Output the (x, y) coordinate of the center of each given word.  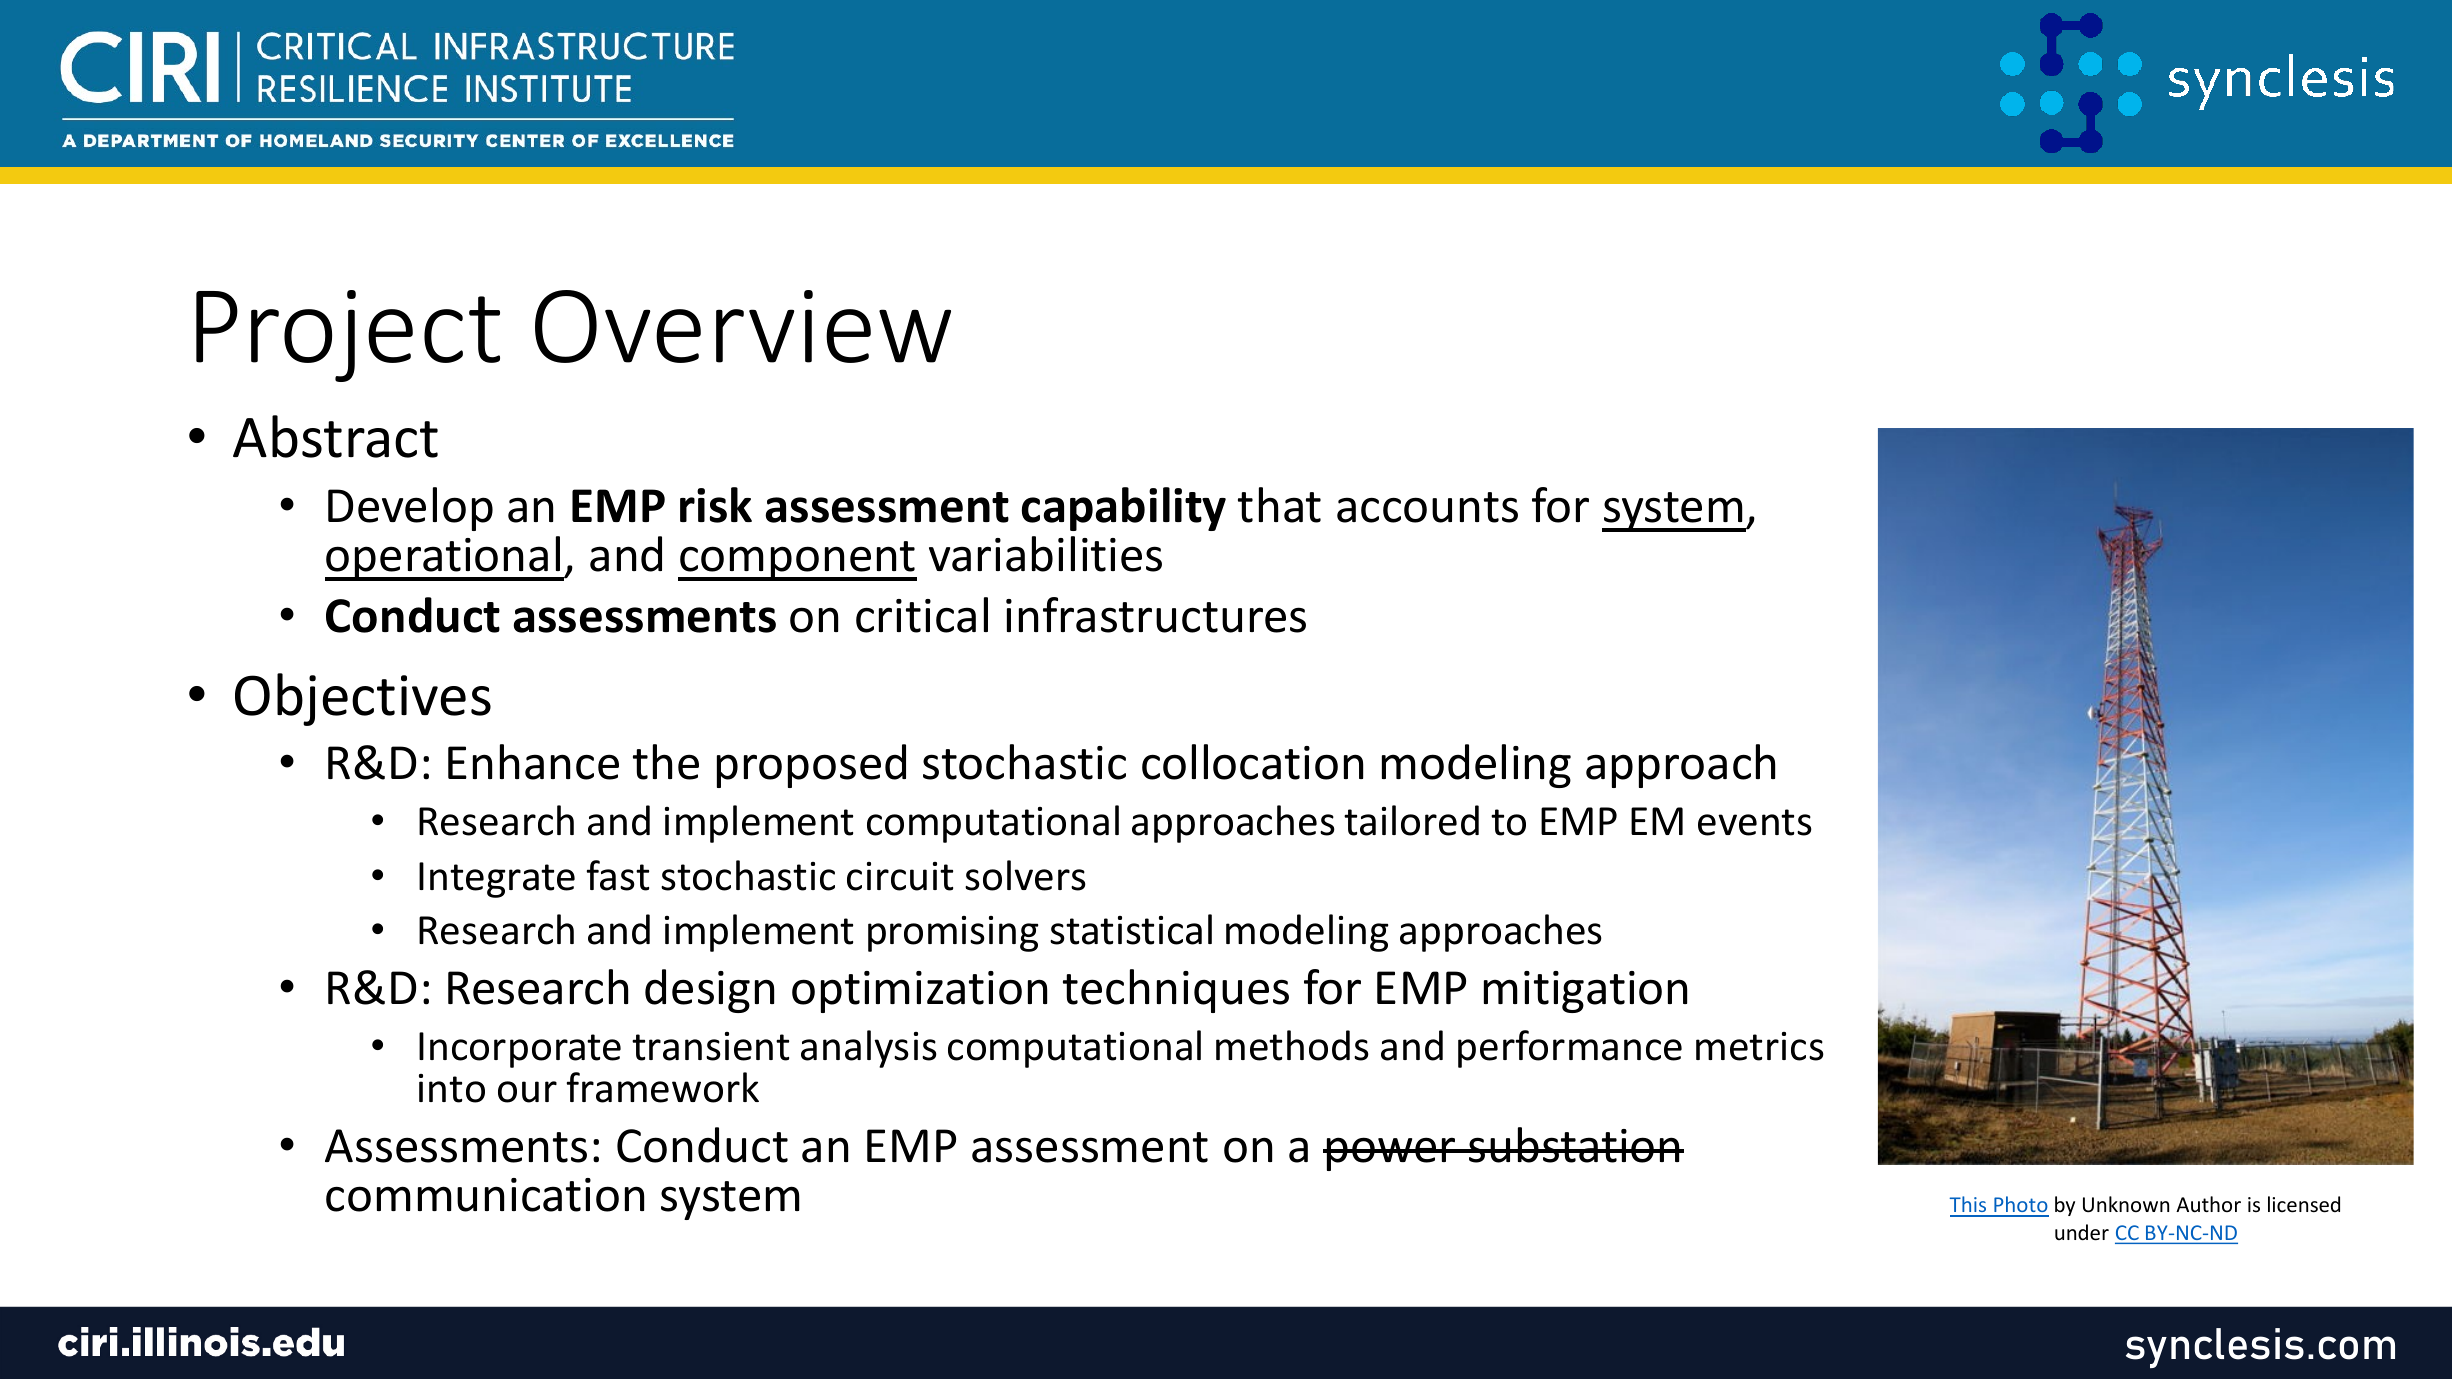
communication (485, 1195)
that (1279, 505)
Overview (743, 326)
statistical (1131, 929)
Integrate (497, 880)
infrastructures (1156, 615)
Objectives (363, 699)
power (1391, 1154)
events (1755, 822)
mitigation (1585, 992)
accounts (1427, 507)
